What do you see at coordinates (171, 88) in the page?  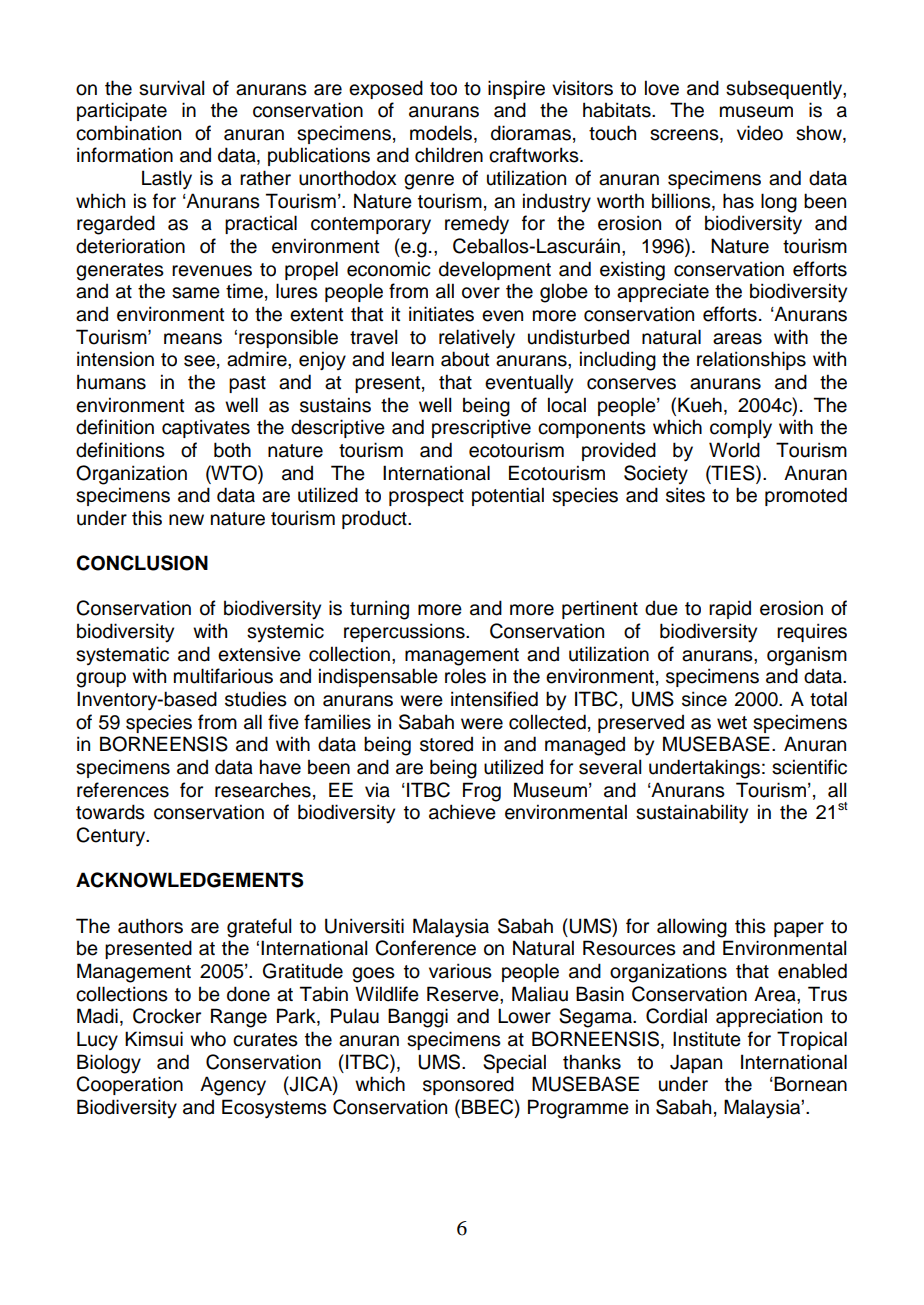 I see `survival` at bounding box center [171, 88].
